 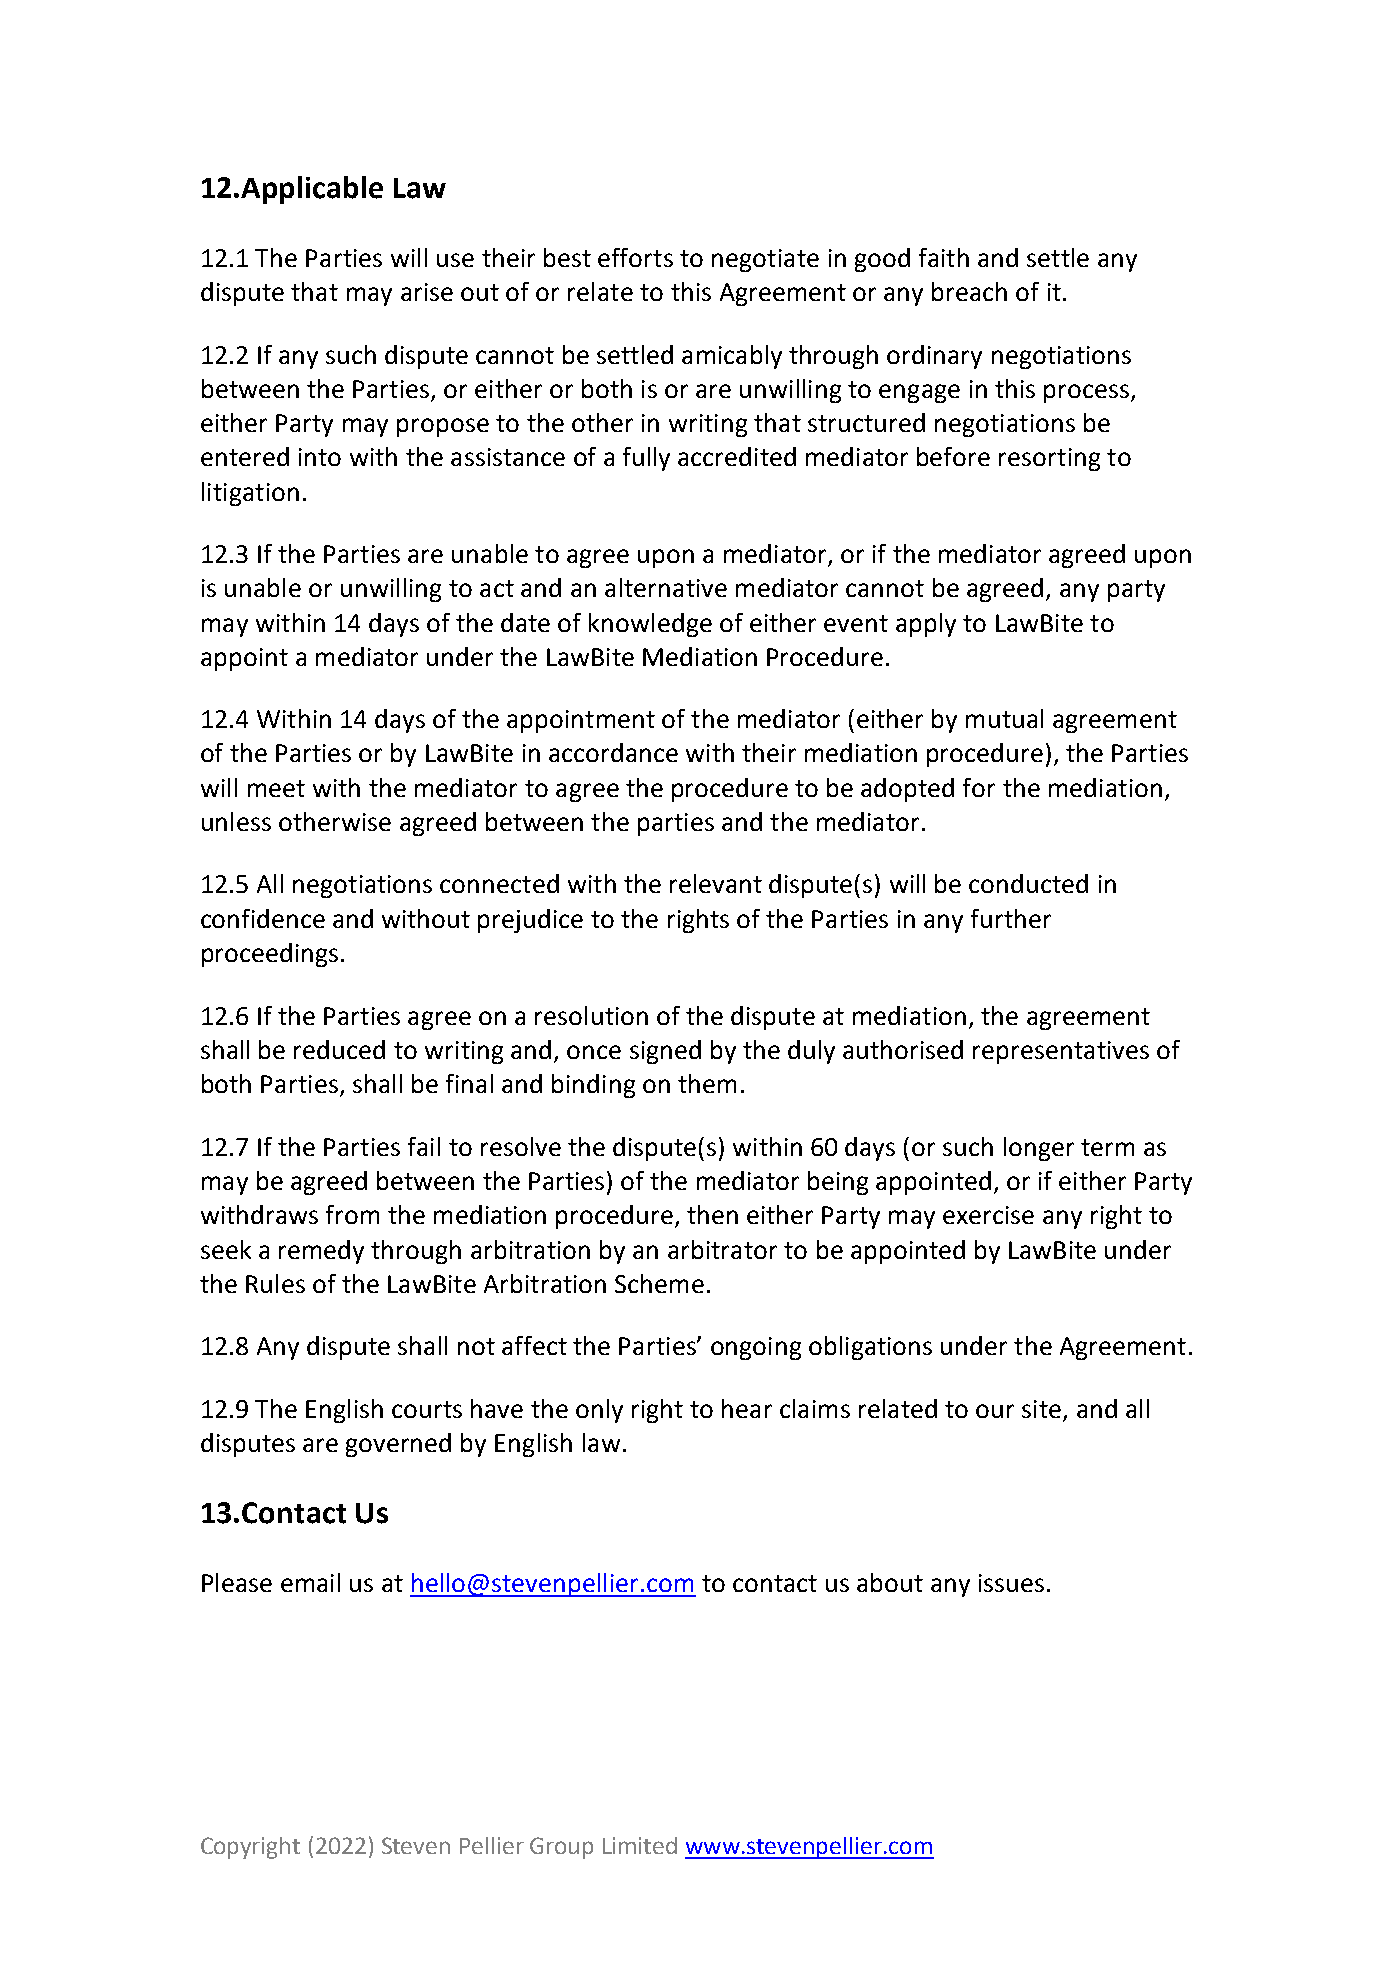 I want to click on breach, so click(x=969, y=291).
